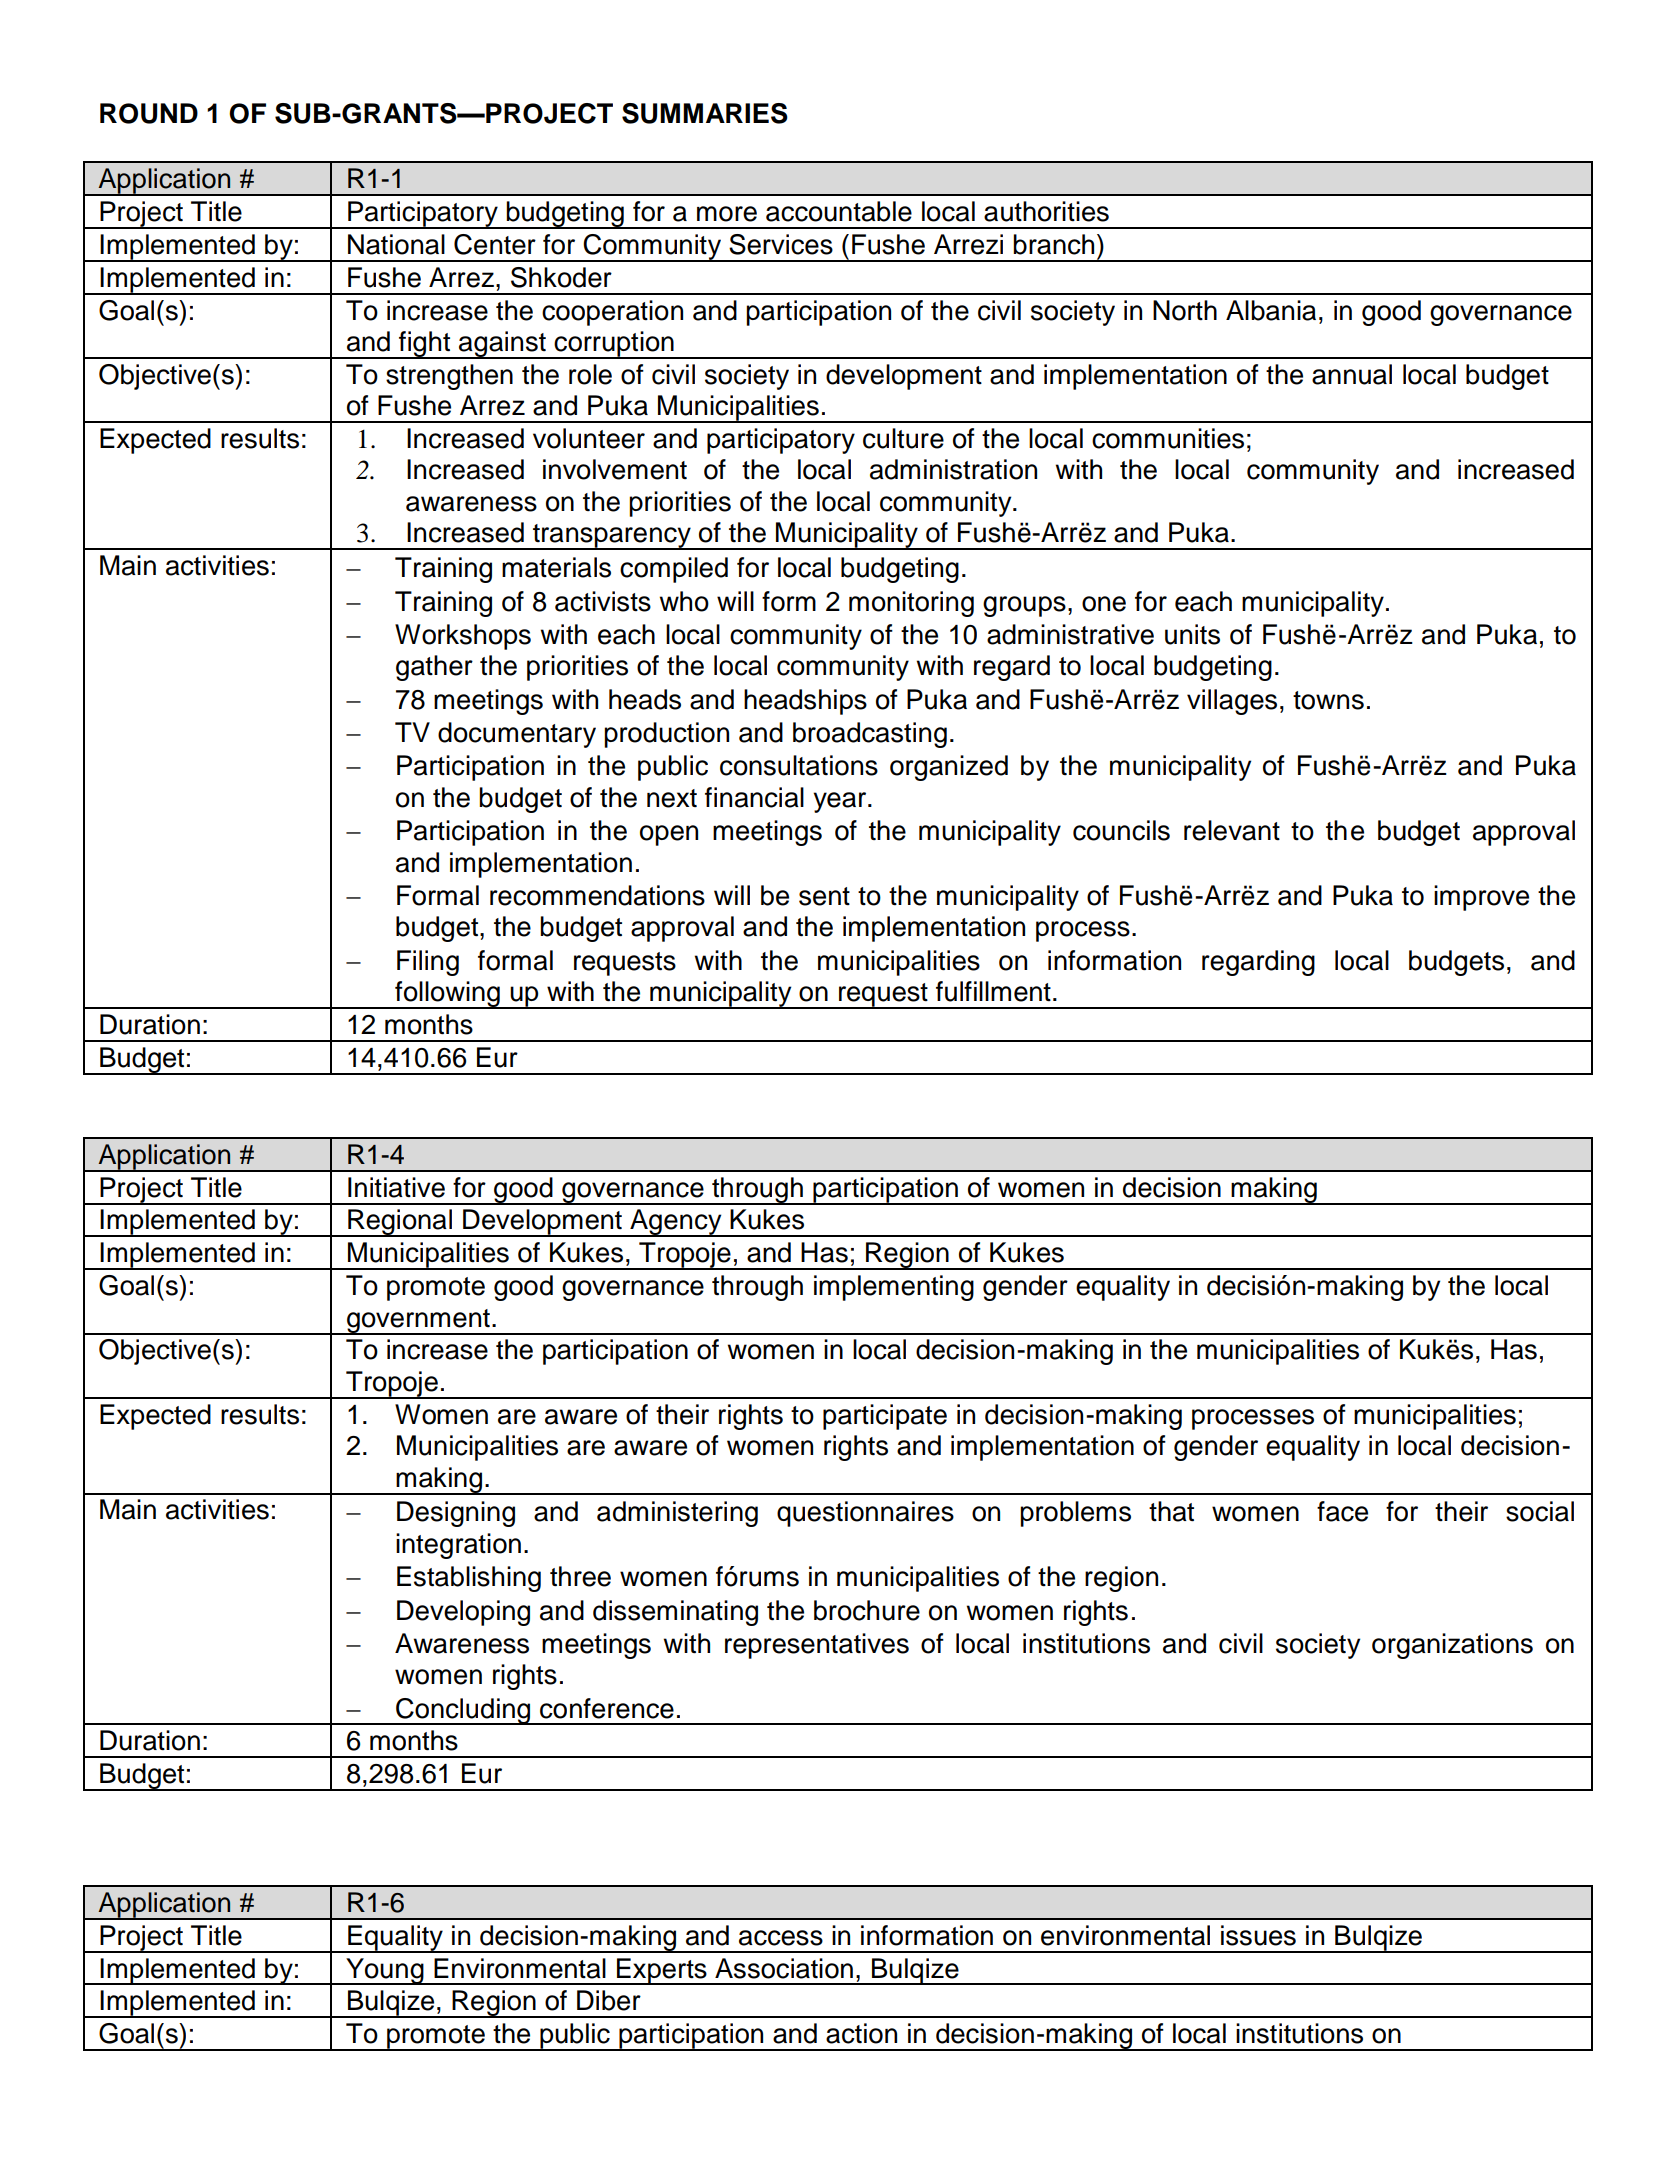 This image has width=1674, height=2167. What do you see at coordinates (1271, 310) in the image?
I see `Albania` at bounding box center [1271, 310].
